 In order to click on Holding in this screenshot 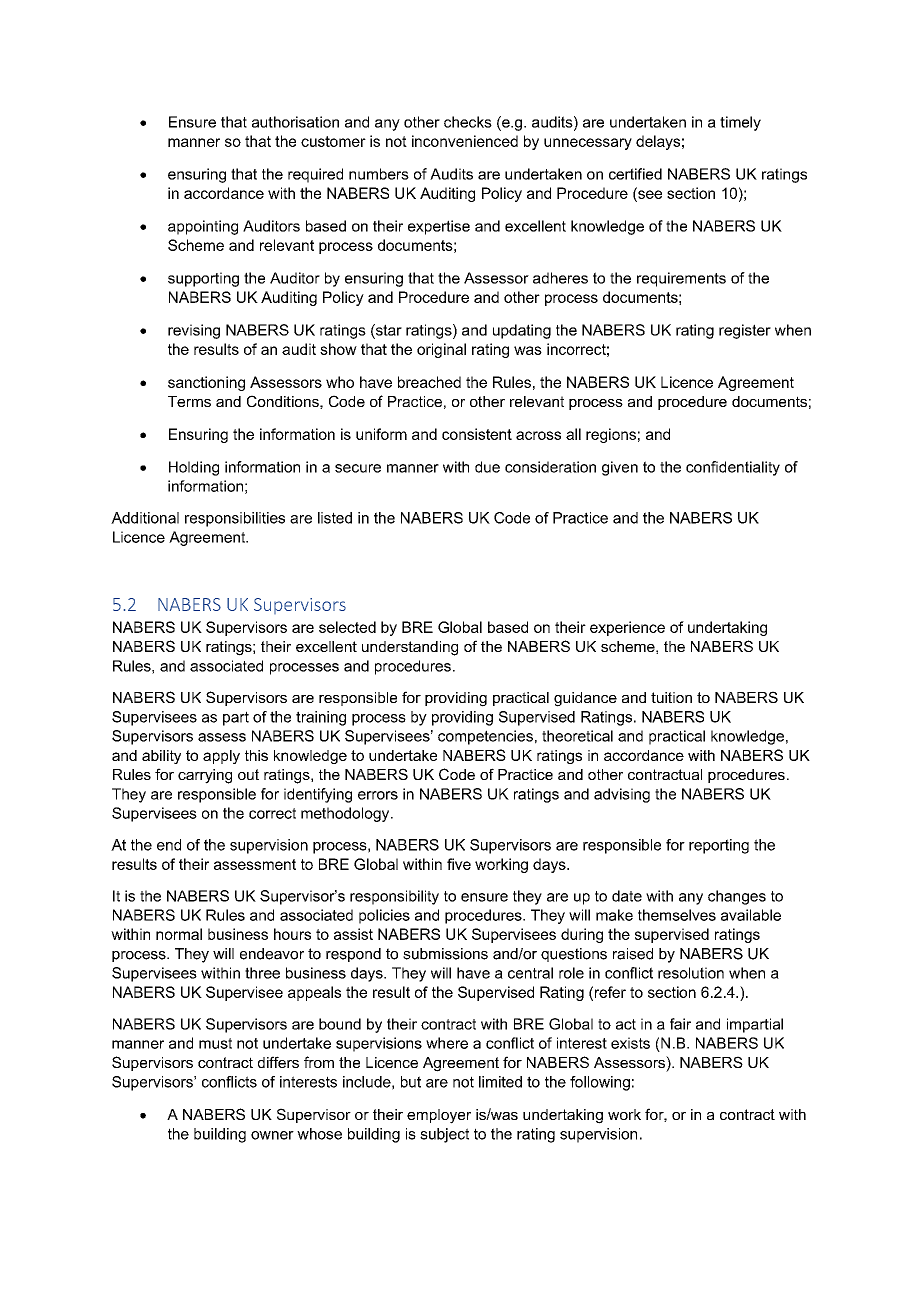, I will do `click(194, 468)`.
